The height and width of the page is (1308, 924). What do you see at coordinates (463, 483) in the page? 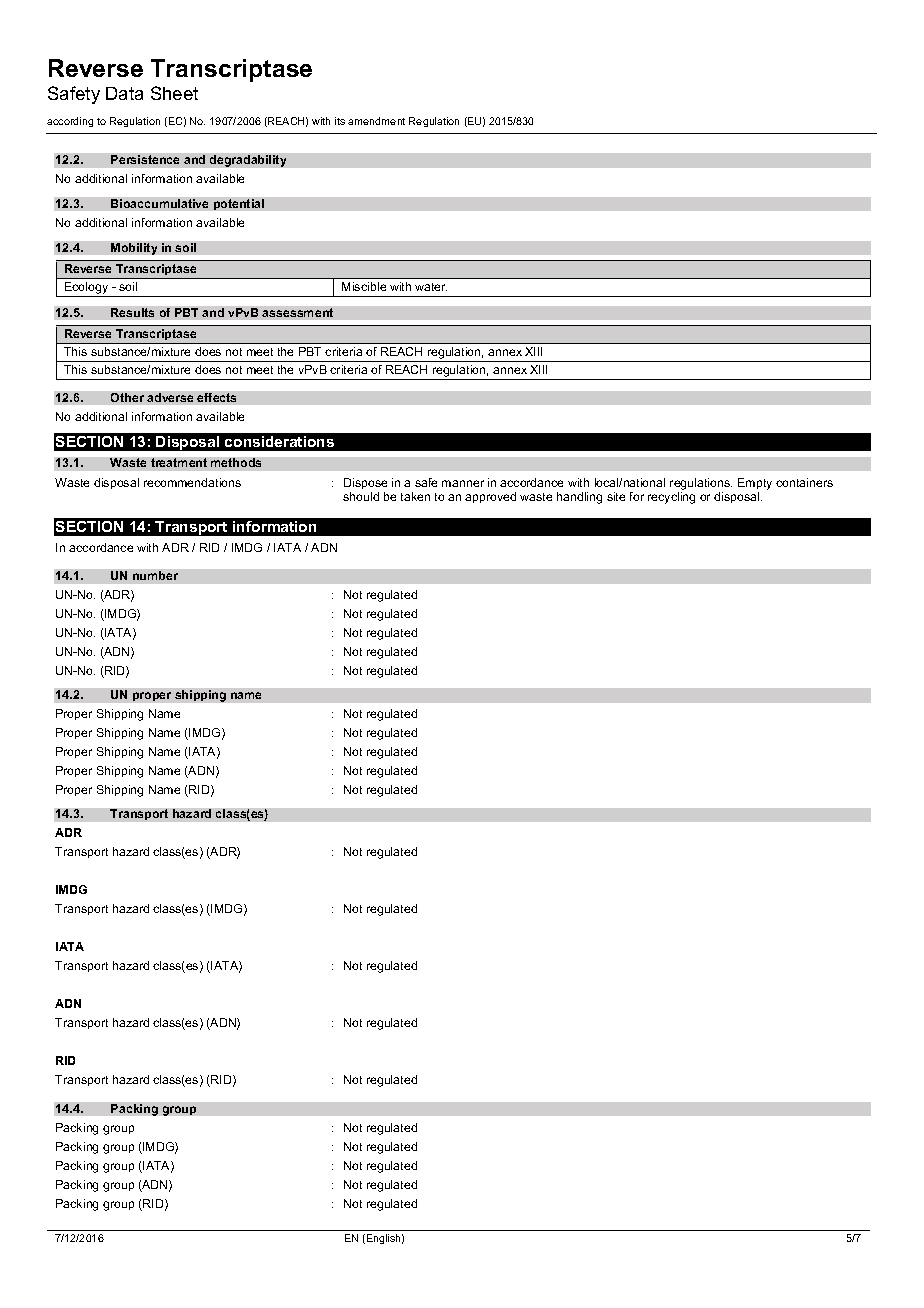
I see `manner` at bounding box center [463, 483].
